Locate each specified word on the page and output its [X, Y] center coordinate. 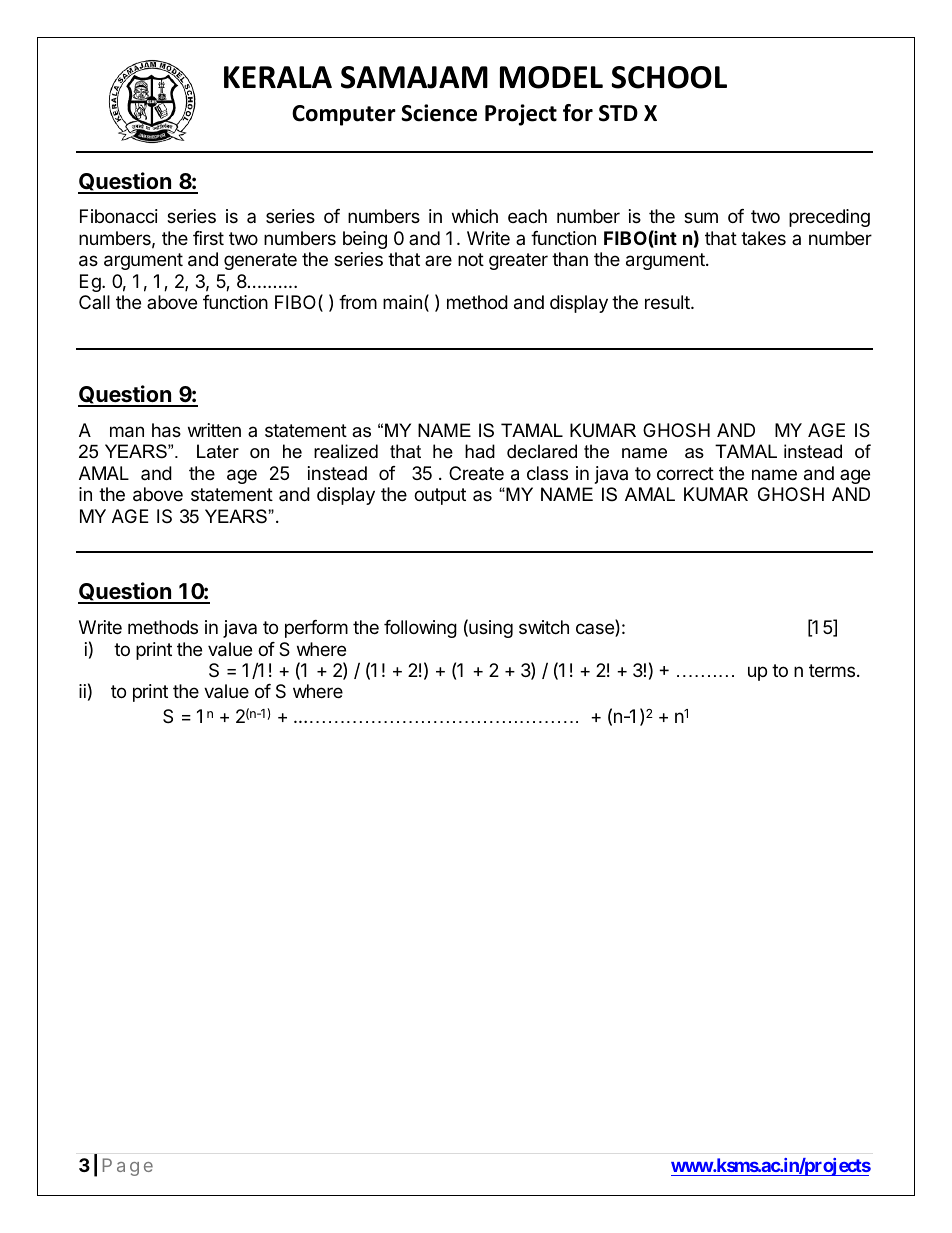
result [668, 302]
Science [439, 113]
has [166, 430]
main [402, 302]
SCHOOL [669, 77]
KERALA [278, 77]
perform [316, 629]
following [420, 629]
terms [832, 670]
